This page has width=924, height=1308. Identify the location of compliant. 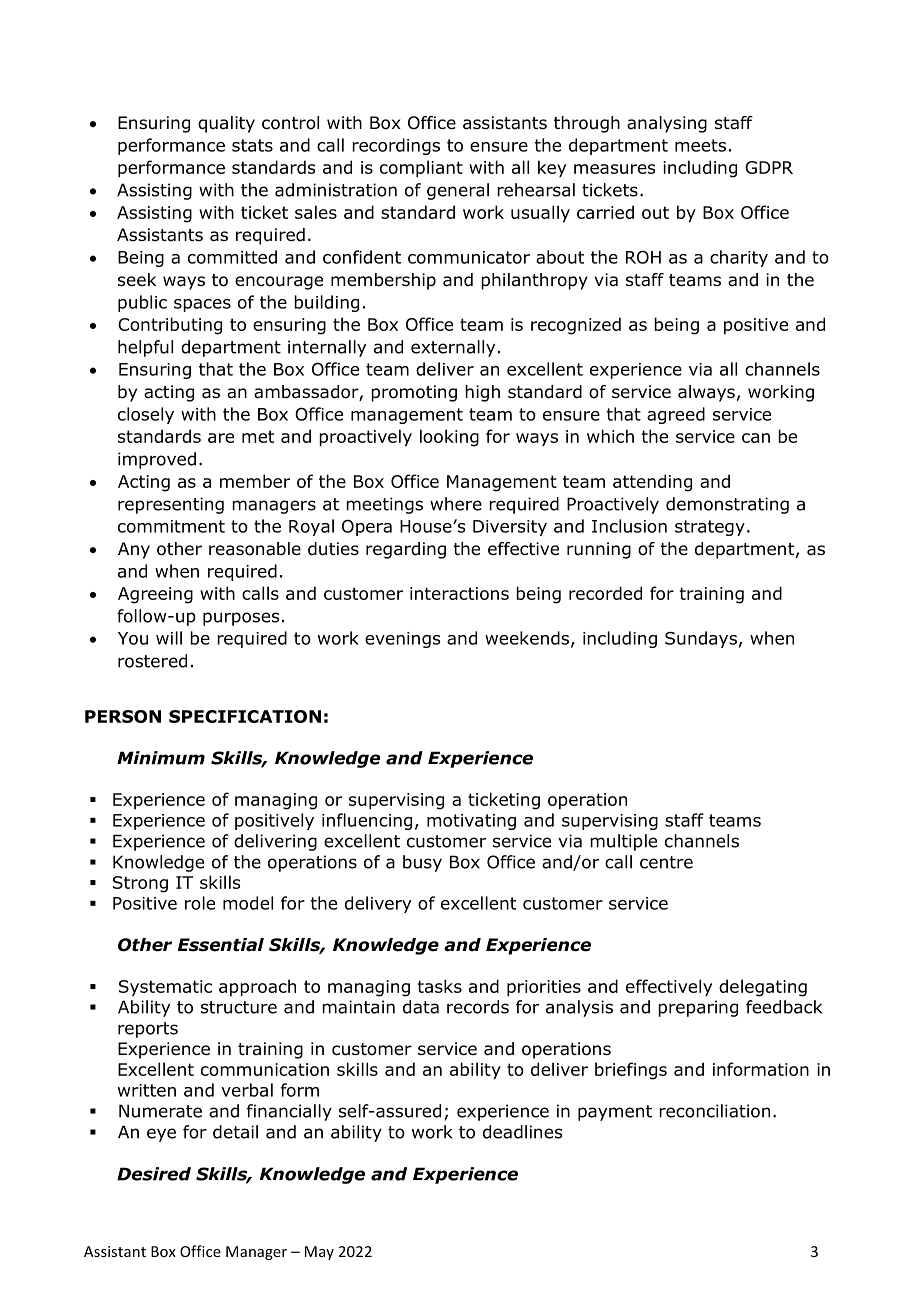
(421, 169).
